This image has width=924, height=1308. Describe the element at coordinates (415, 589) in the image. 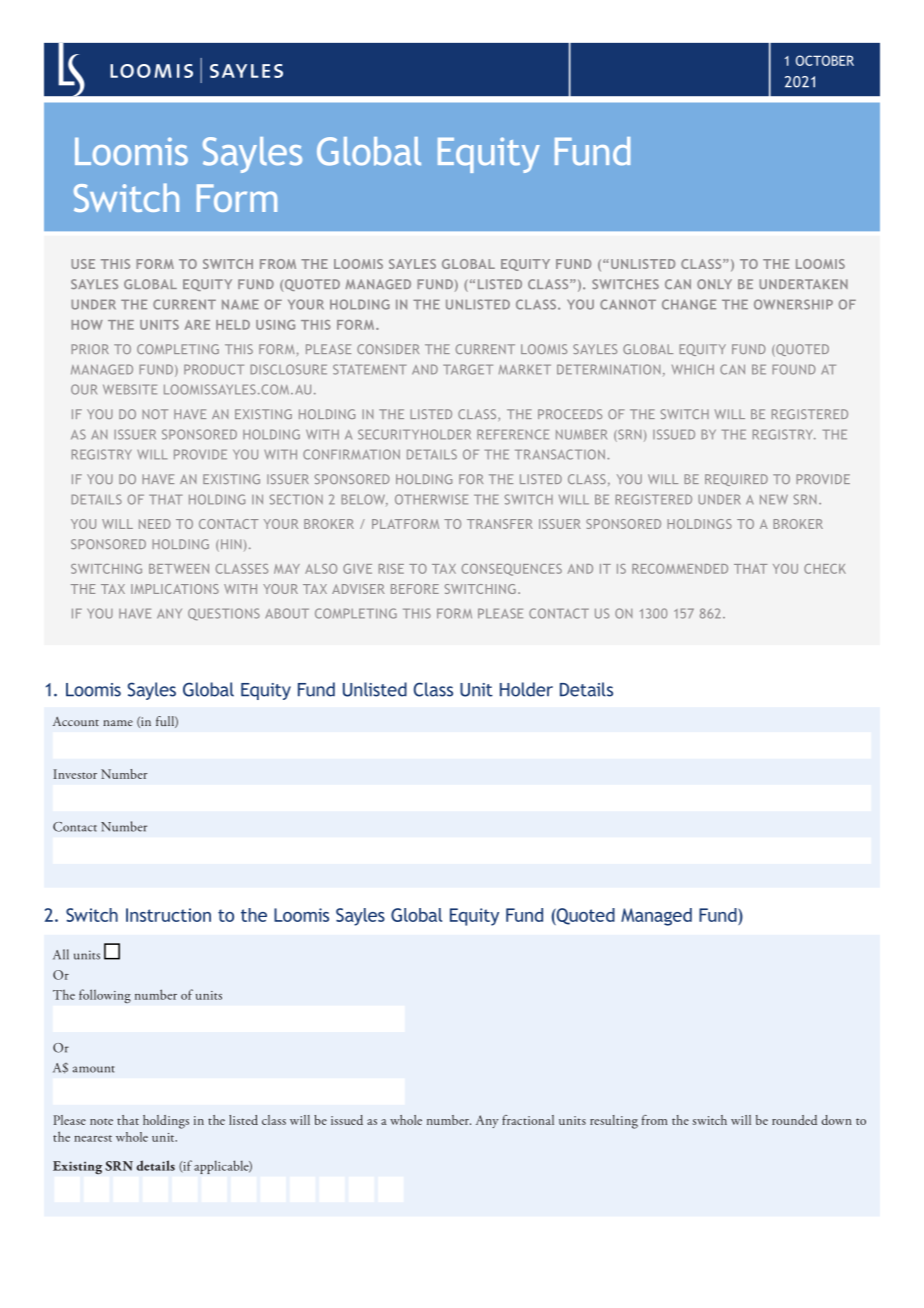

I see `BEFORE` at that location.
